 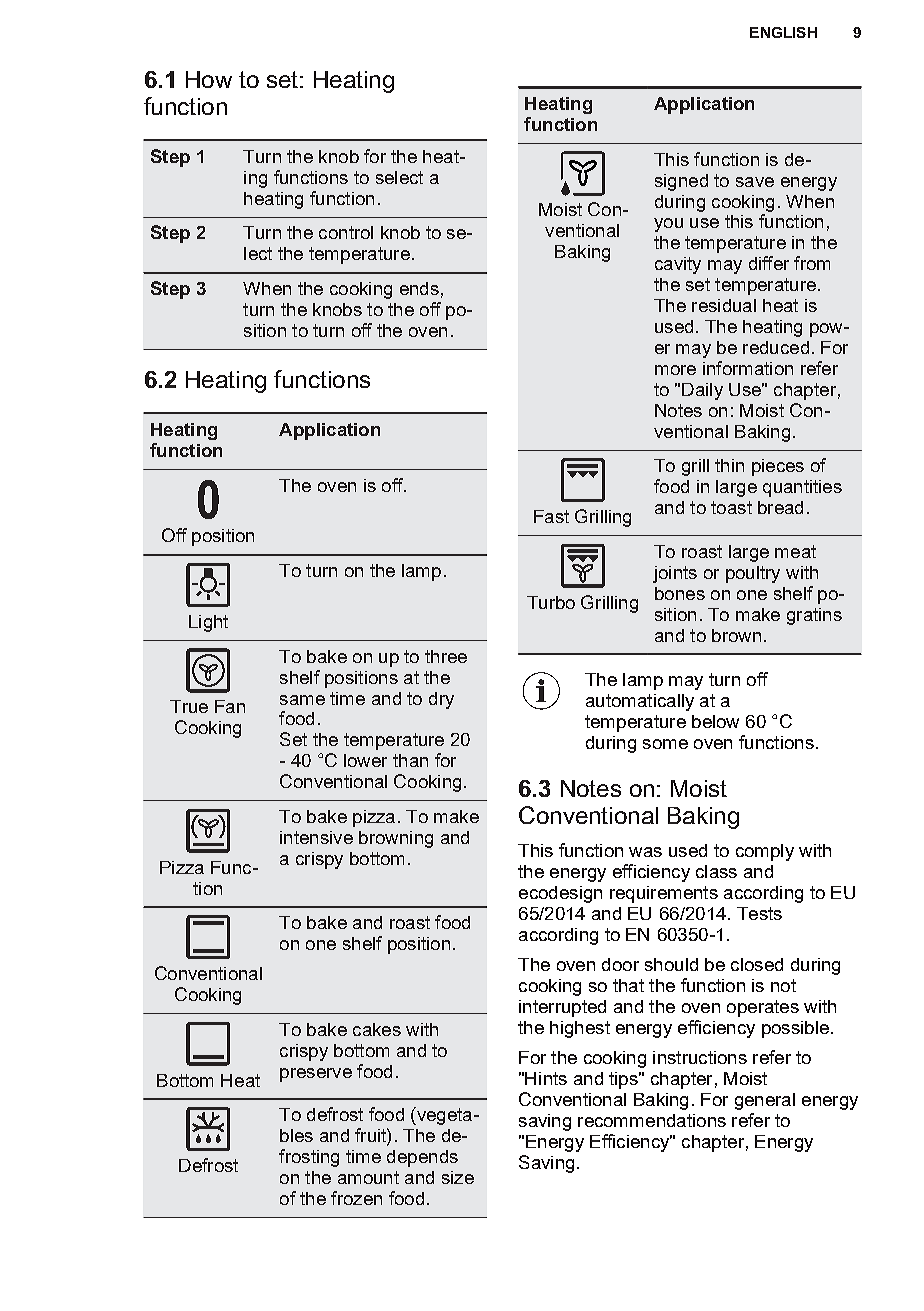 What do you see at coordinates (783, 32) in the page?
I see `ENGLISH` at bounding box center [783, 32].
